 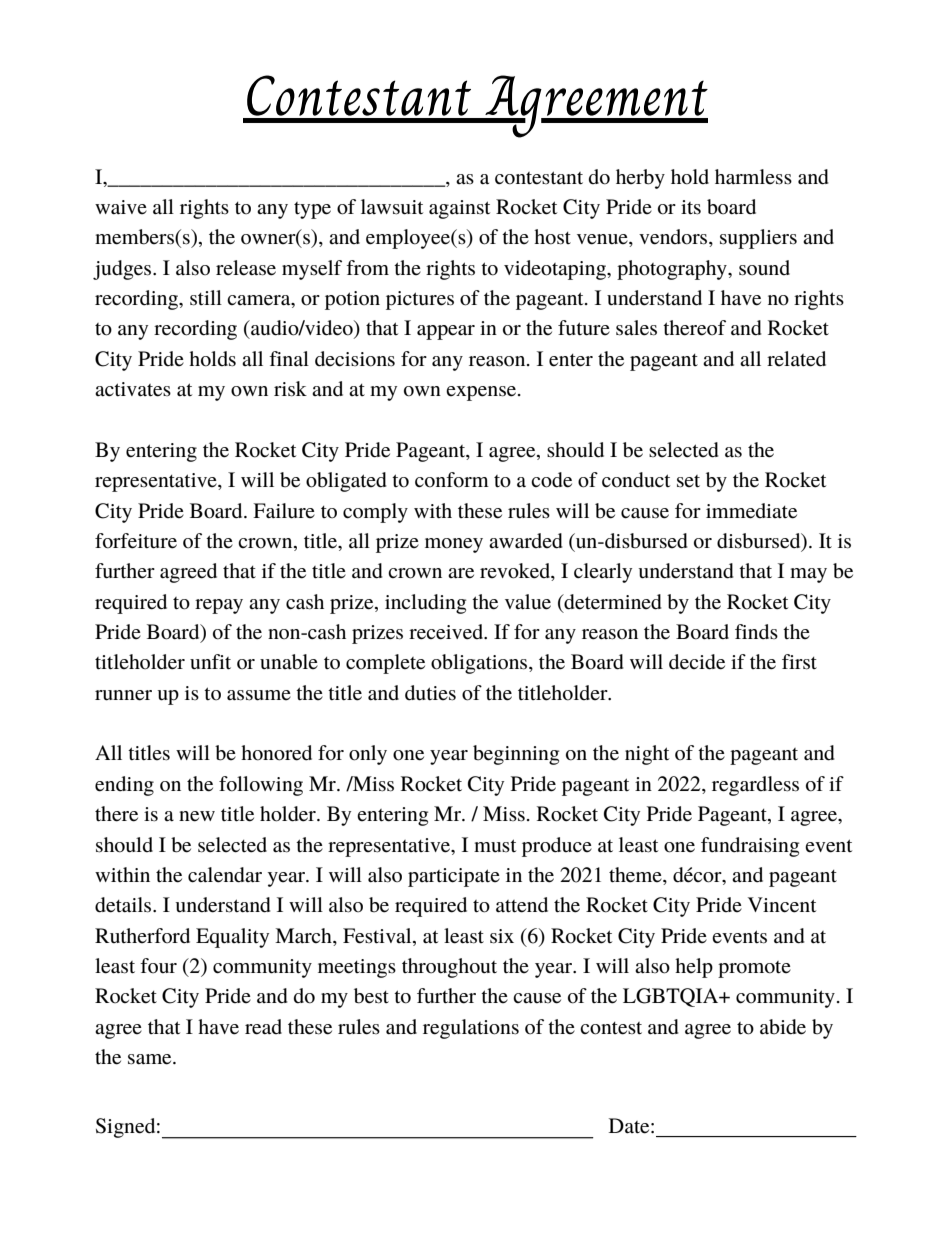 I want to click on read, so click(x=263, y=1027).
